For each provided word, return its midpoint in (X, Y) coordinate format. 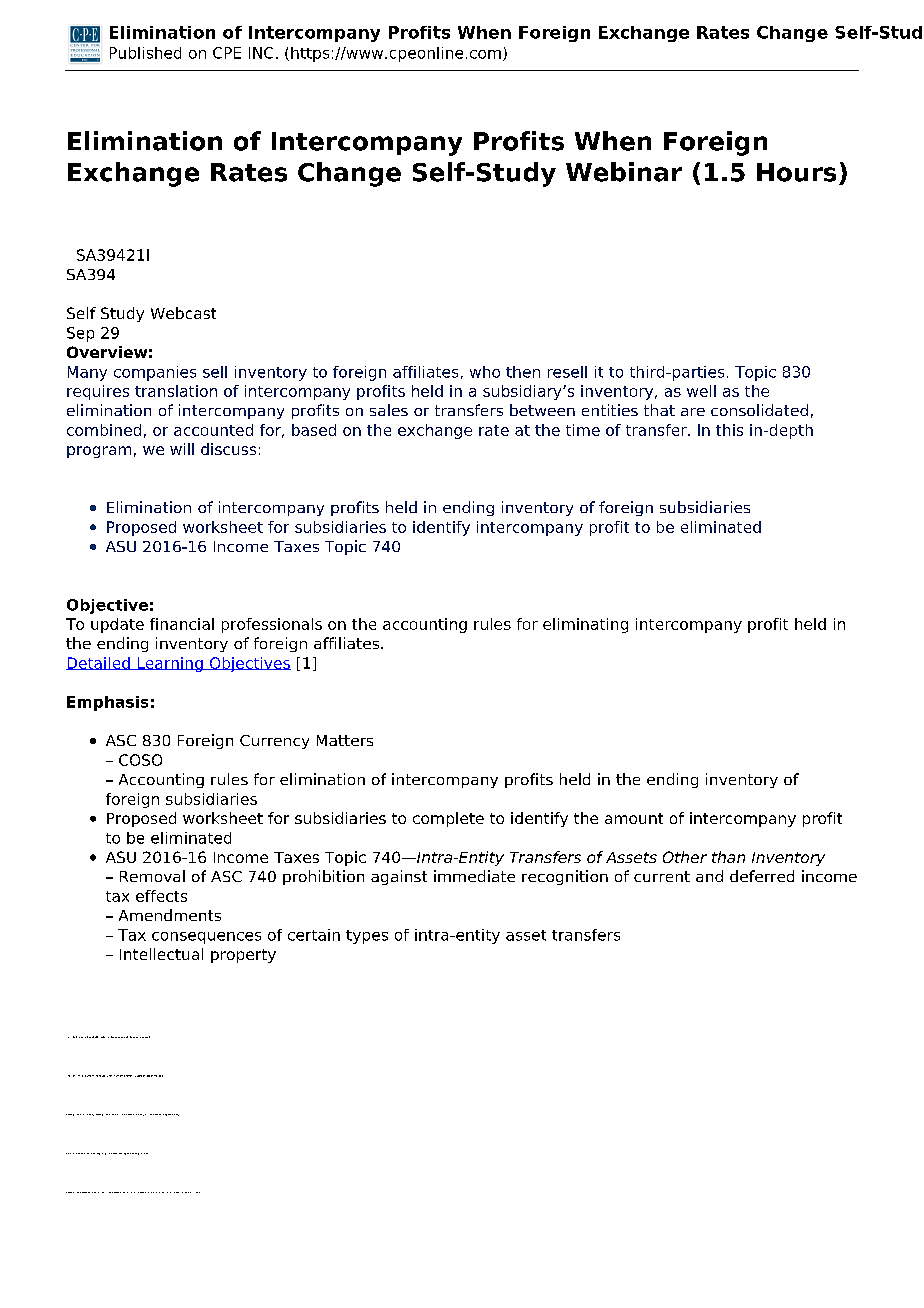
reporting (122, 1154)
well (701, 391)
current (662, 876)
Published (145, 53)
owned (158, 1114)
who (485, 372)
